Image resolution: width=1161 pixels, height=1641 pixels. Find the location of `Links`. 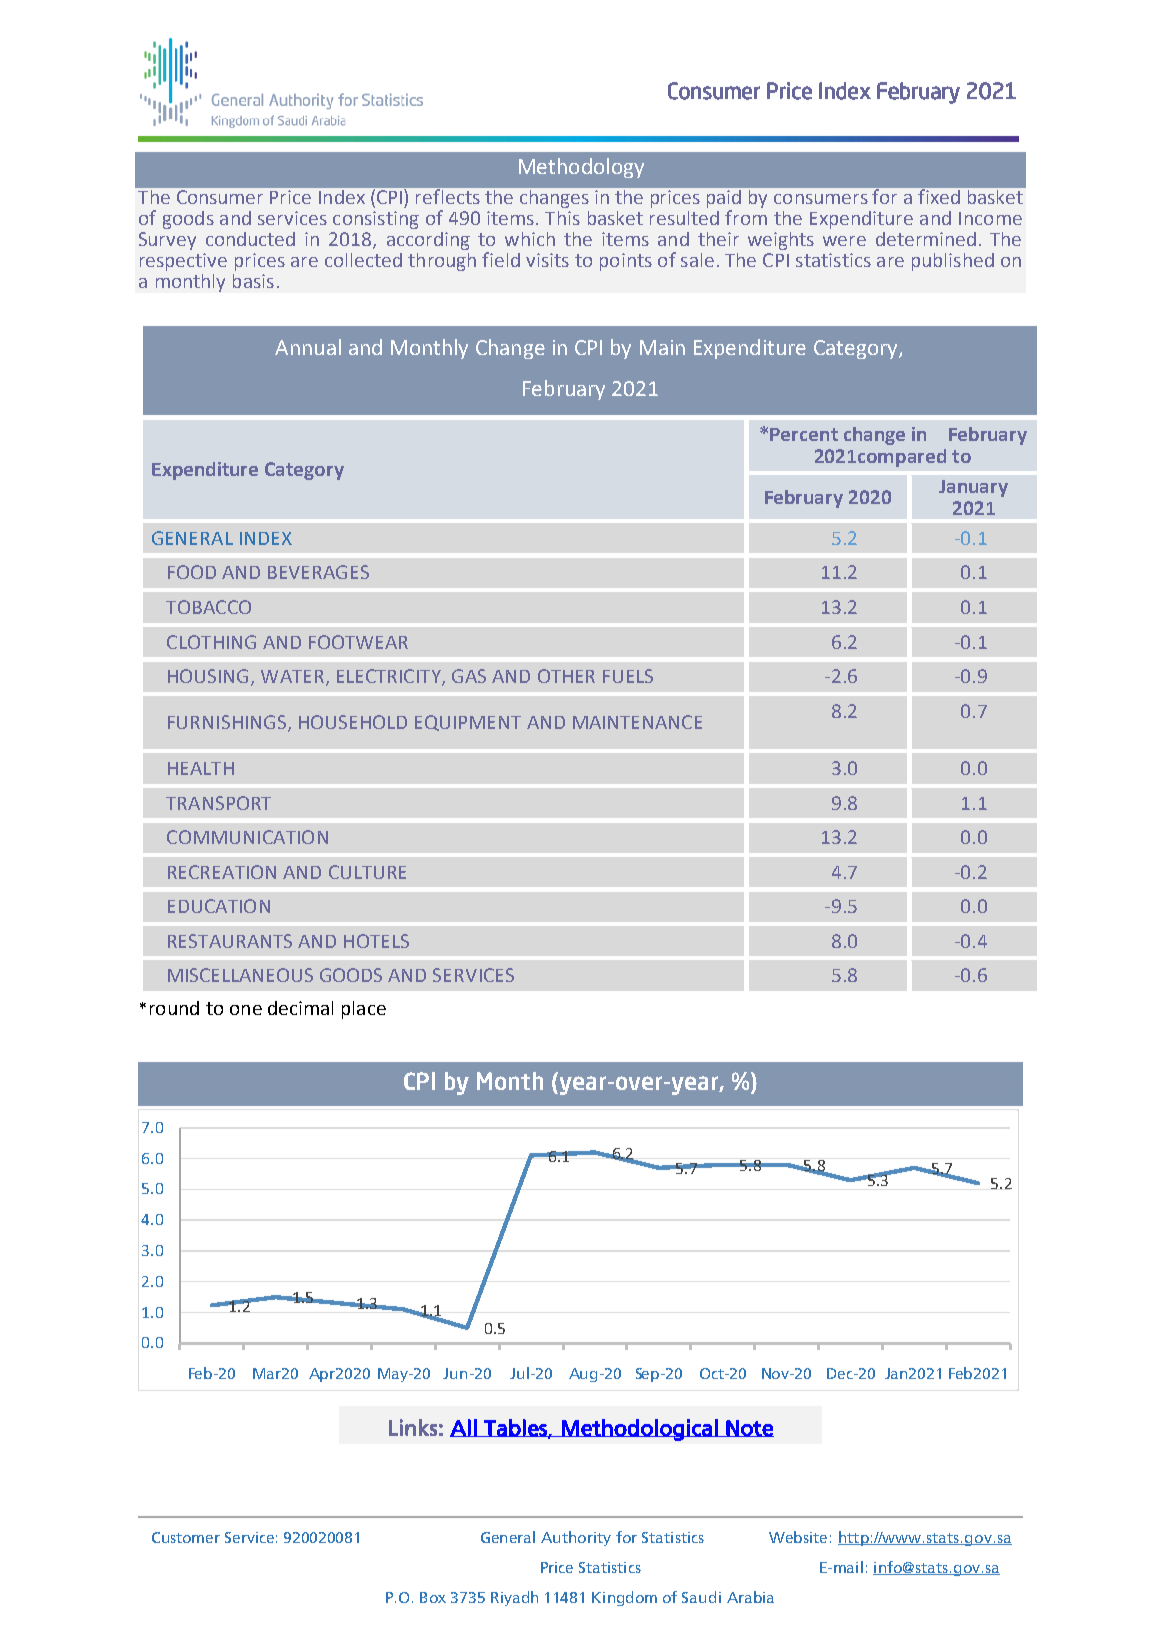

Links is located at coordinates (413, 1427).
